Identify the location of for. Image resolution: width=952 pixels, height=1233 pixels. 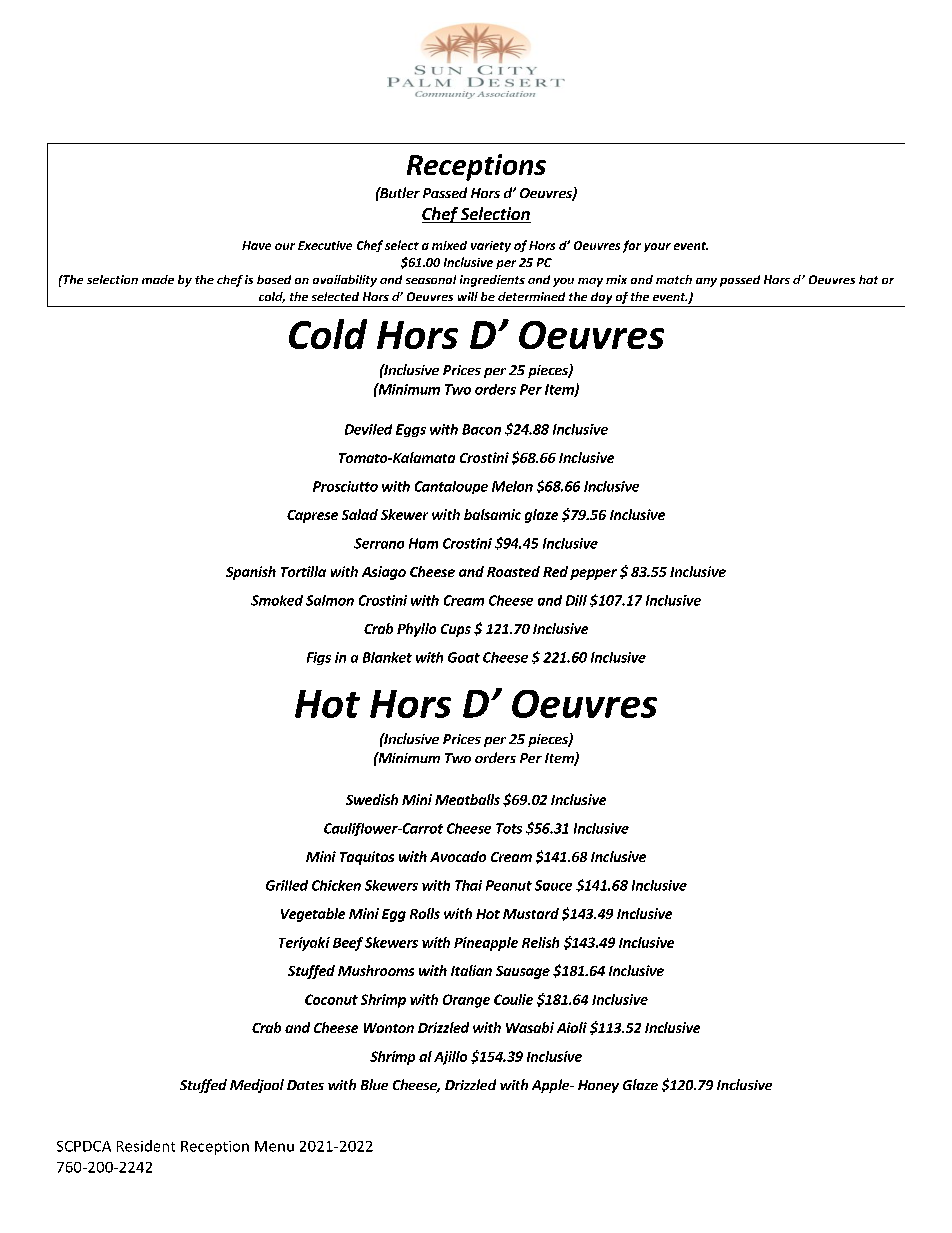
(632, 246).
